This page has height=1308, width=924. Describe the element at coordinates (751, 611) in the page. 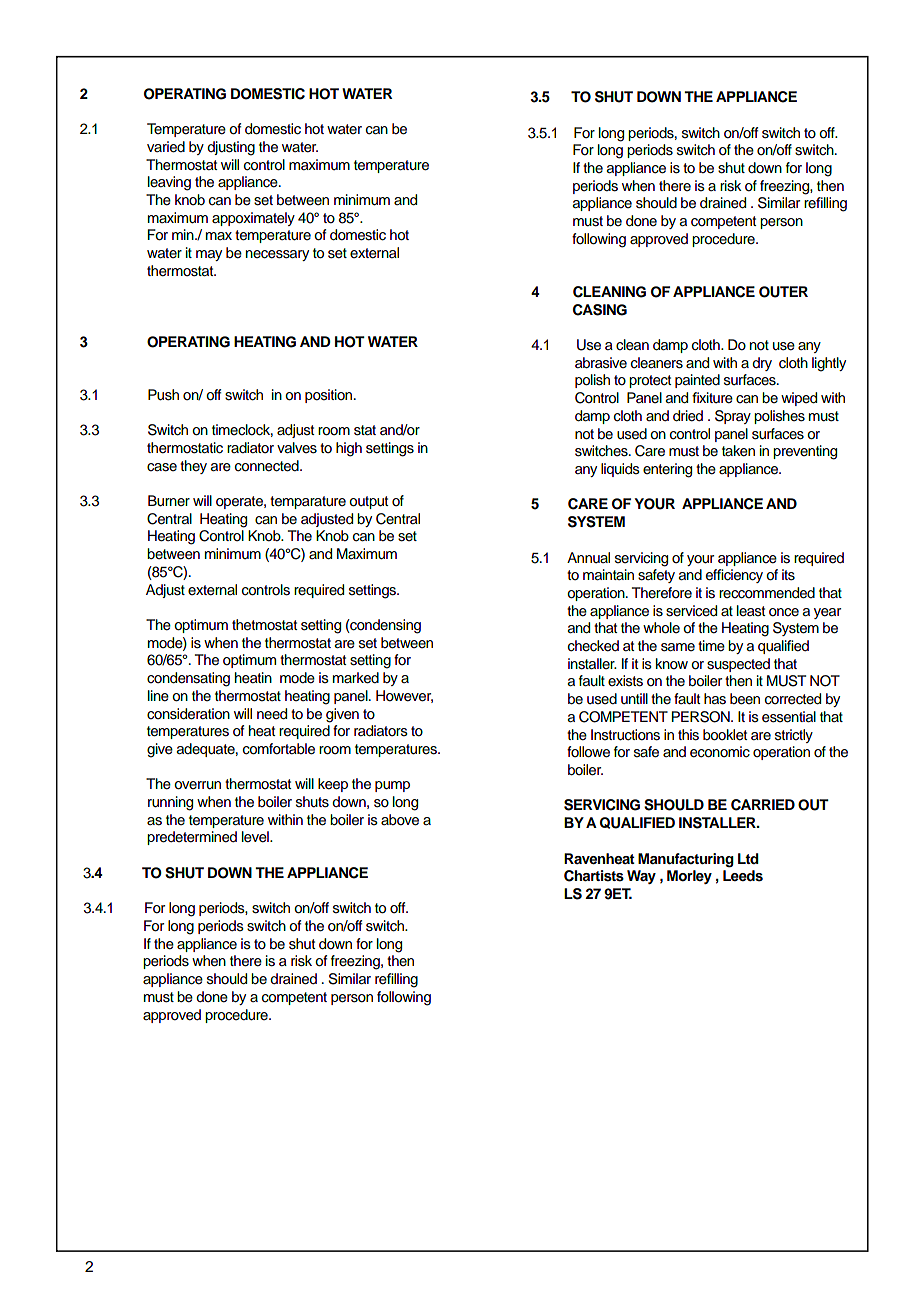

I see `least` at that location.
